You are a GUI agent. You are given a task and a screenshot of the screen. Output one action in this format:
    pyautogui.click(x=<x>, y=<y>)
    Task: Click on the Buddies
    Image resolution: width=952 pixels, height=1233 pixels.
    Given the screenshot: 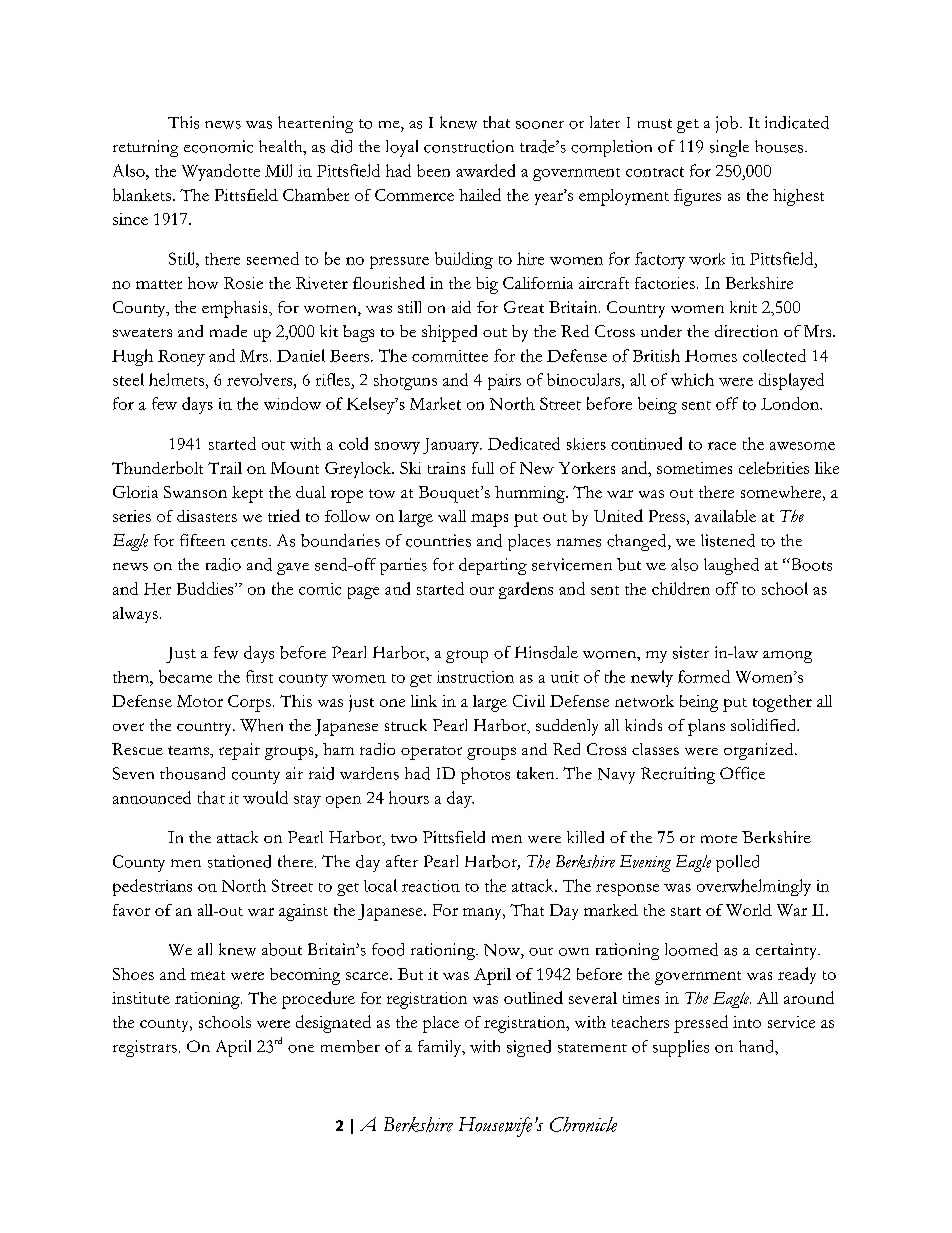 What is the action you would take?
    pyautogui.click(x=206, y=588)
